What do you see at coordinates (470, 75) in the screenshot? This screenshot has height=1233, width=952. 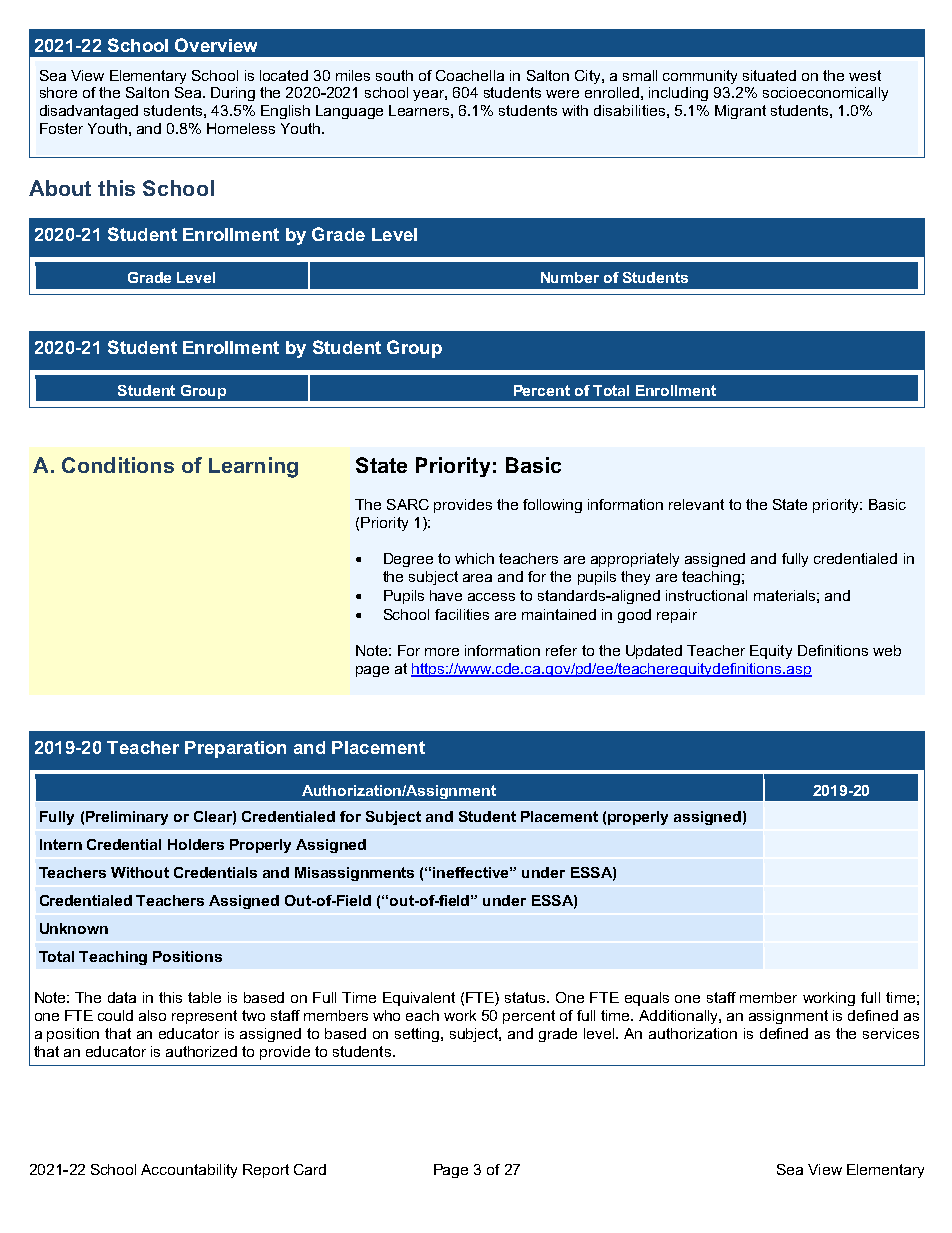 I see `Coachella` at bounding box center [470, 75].
